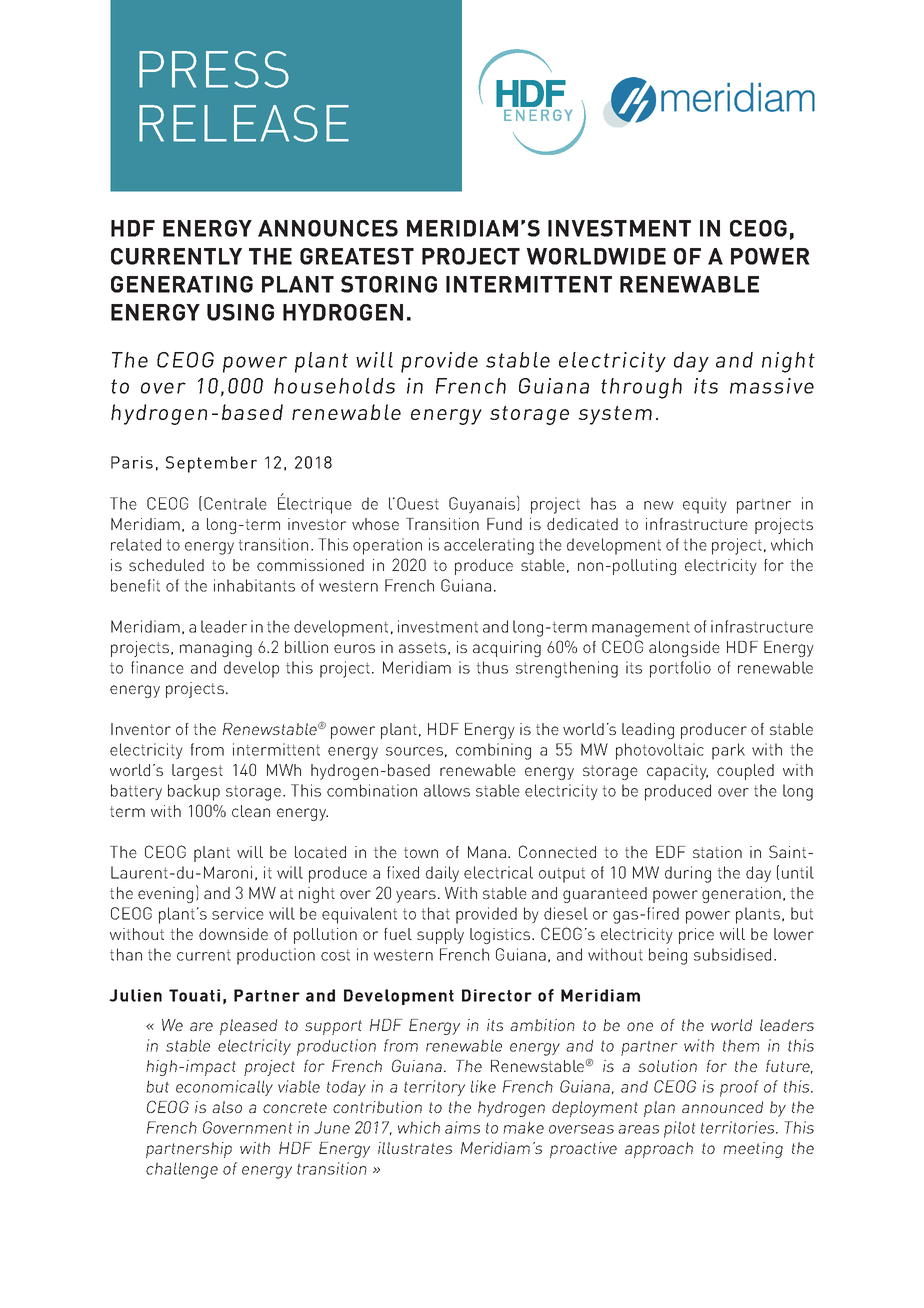 This screenshot has height=1308, width=924. Describe the element at coordinates (244, 123) in the screenshot. I see `RELEASE` at that location.
